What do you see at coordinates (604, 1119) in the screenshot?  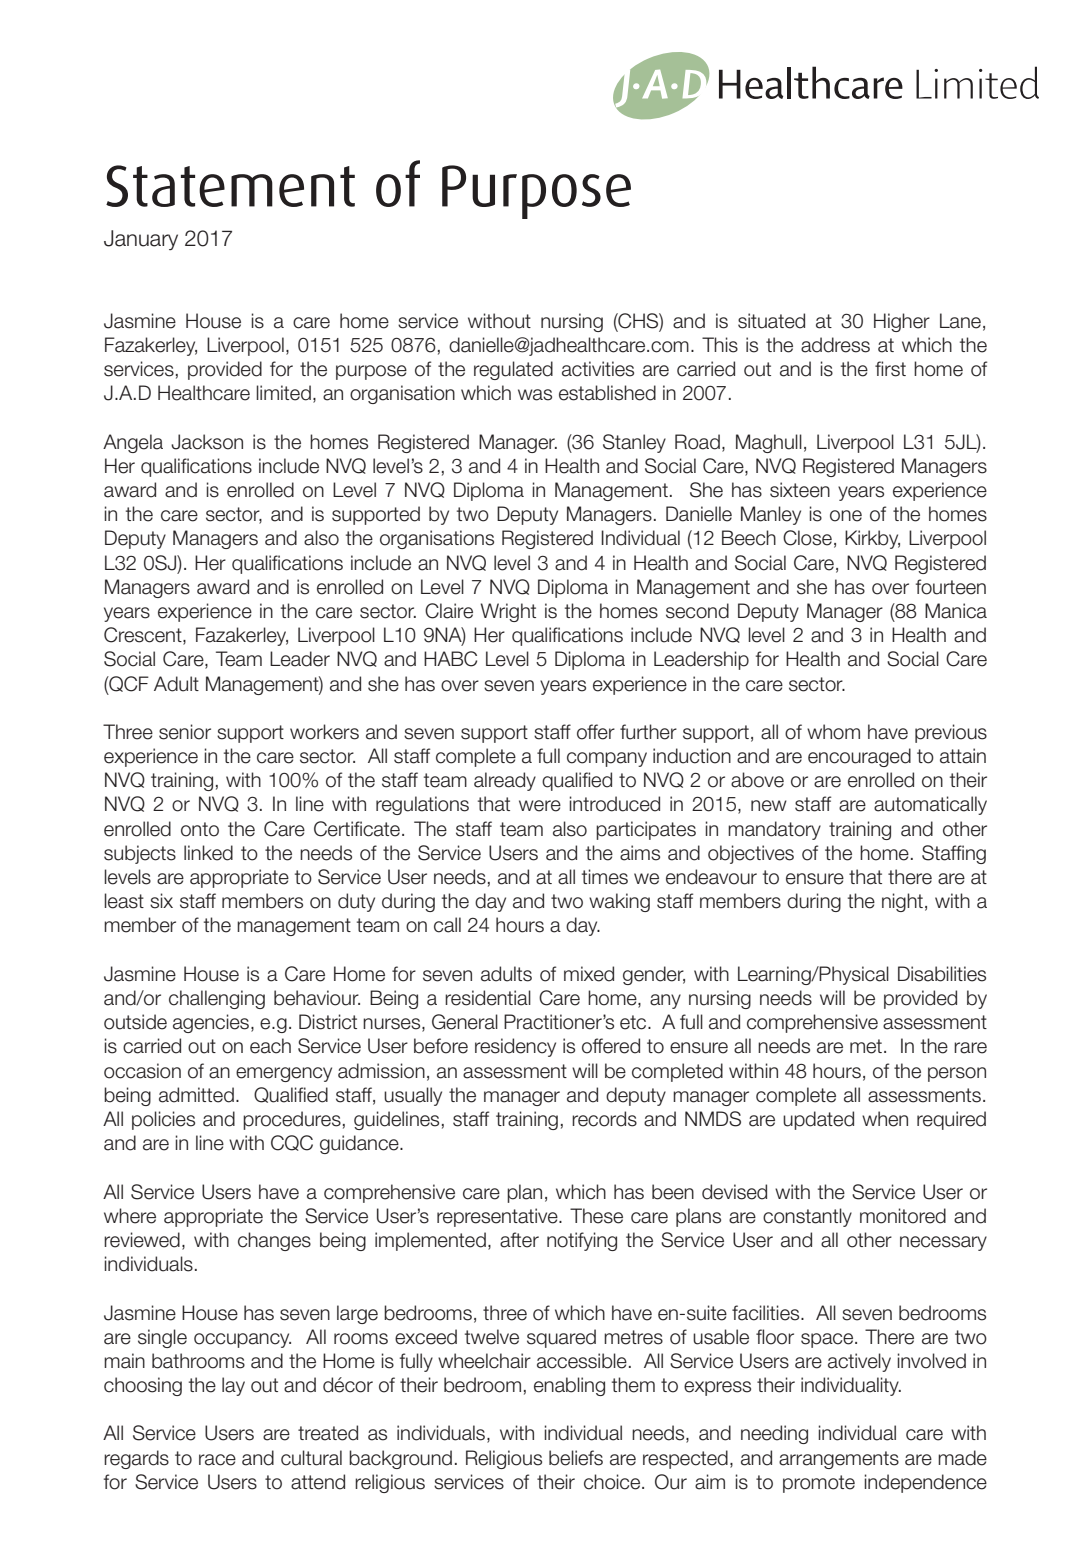 I see `records` at bounding box center [604, 1119].
